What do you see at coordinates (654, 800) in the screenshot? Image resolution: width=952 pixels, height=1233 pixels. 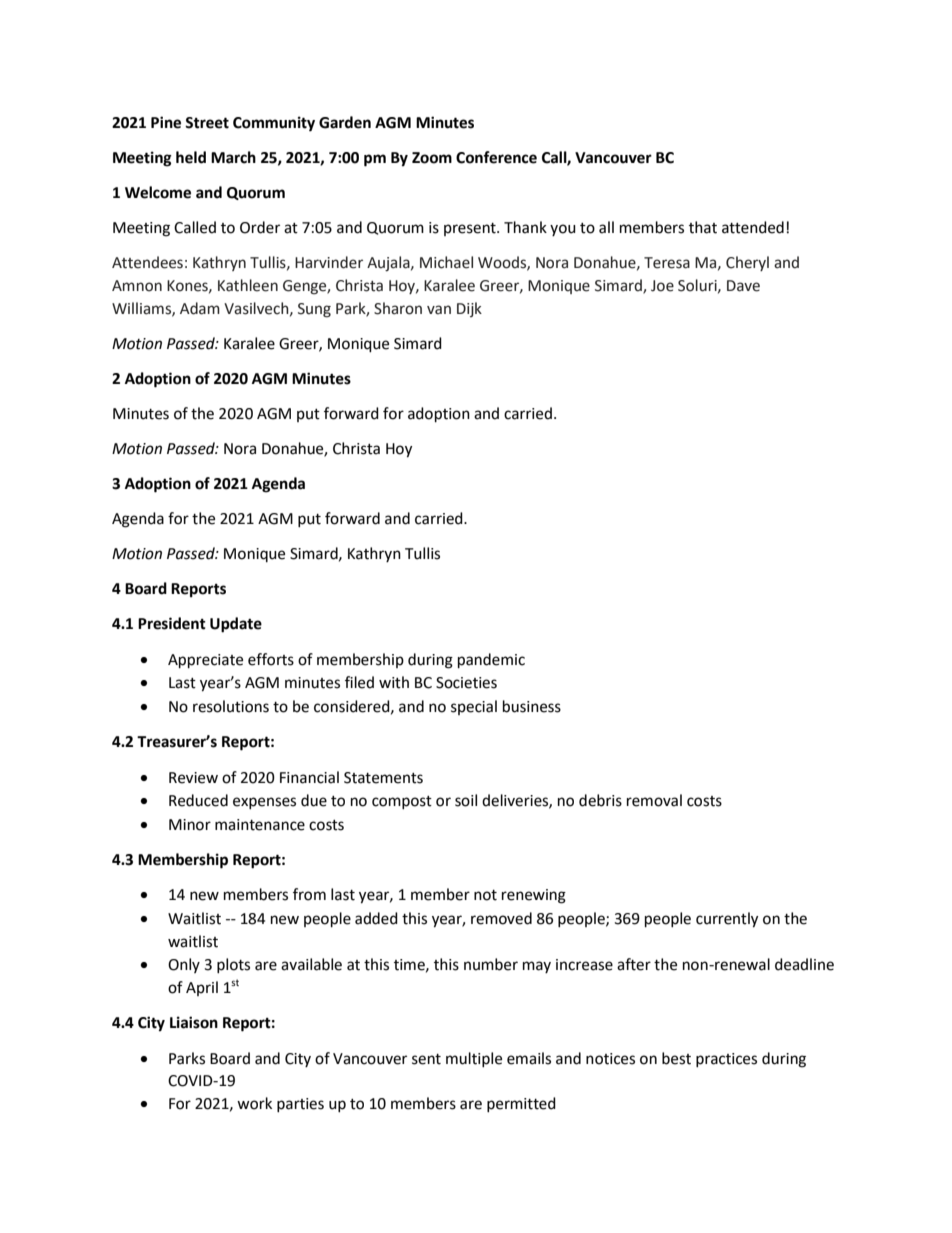 I see `removal` at bounding box center [654, 800].
